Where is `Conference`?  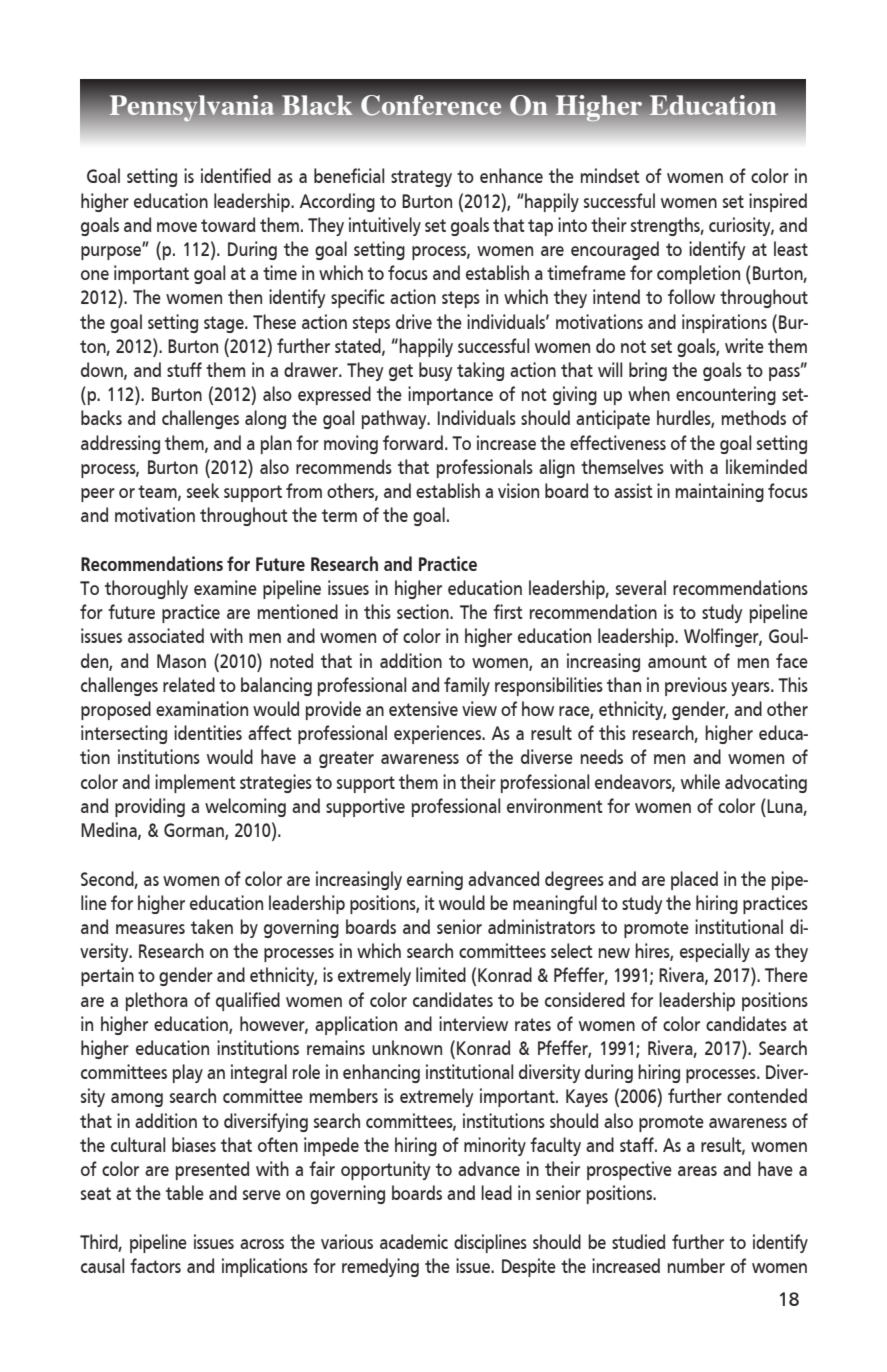
Conference is located at coordinates (431, 105).
